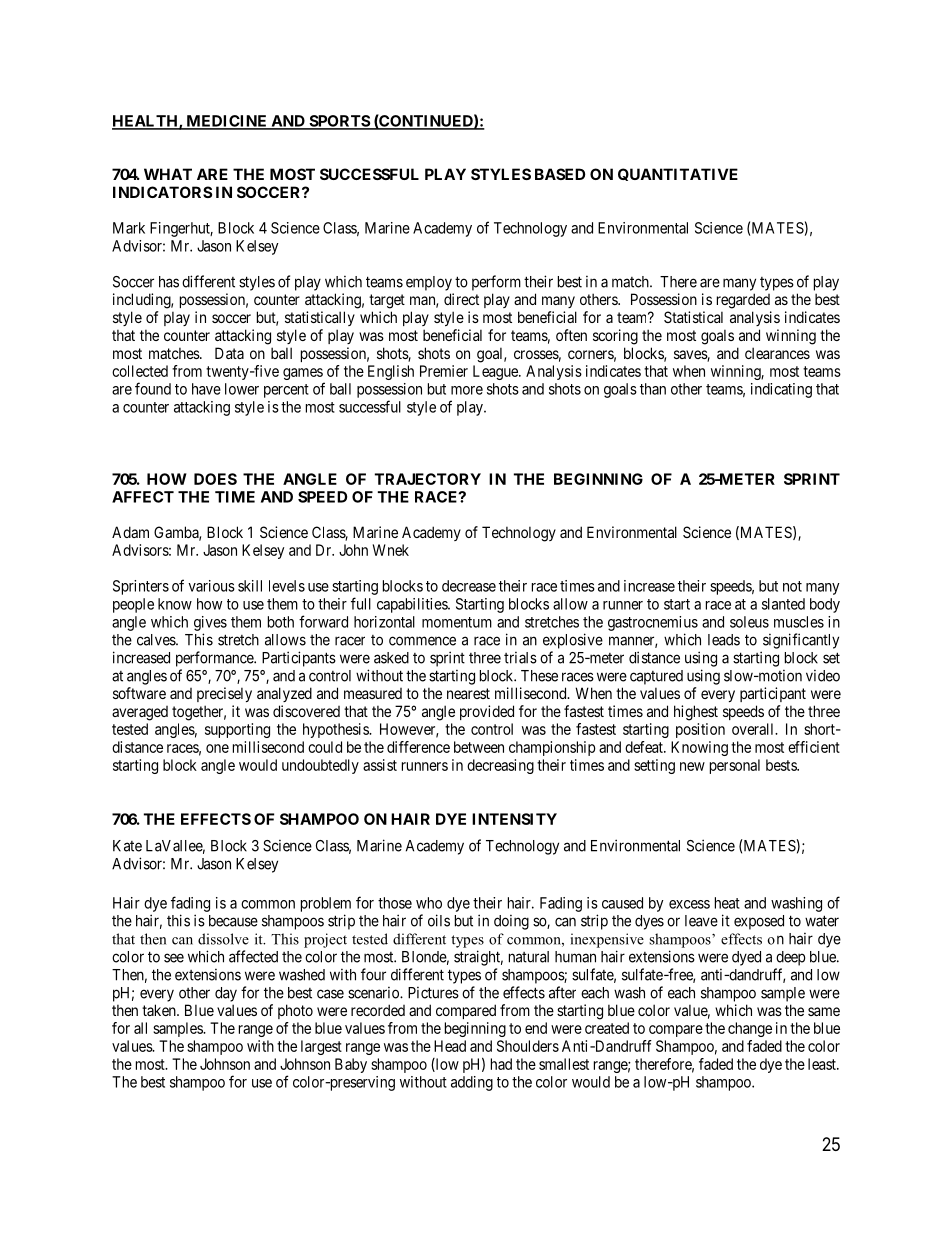 The image size is (952, 1233). I want to click on between, so click(479, 747).
